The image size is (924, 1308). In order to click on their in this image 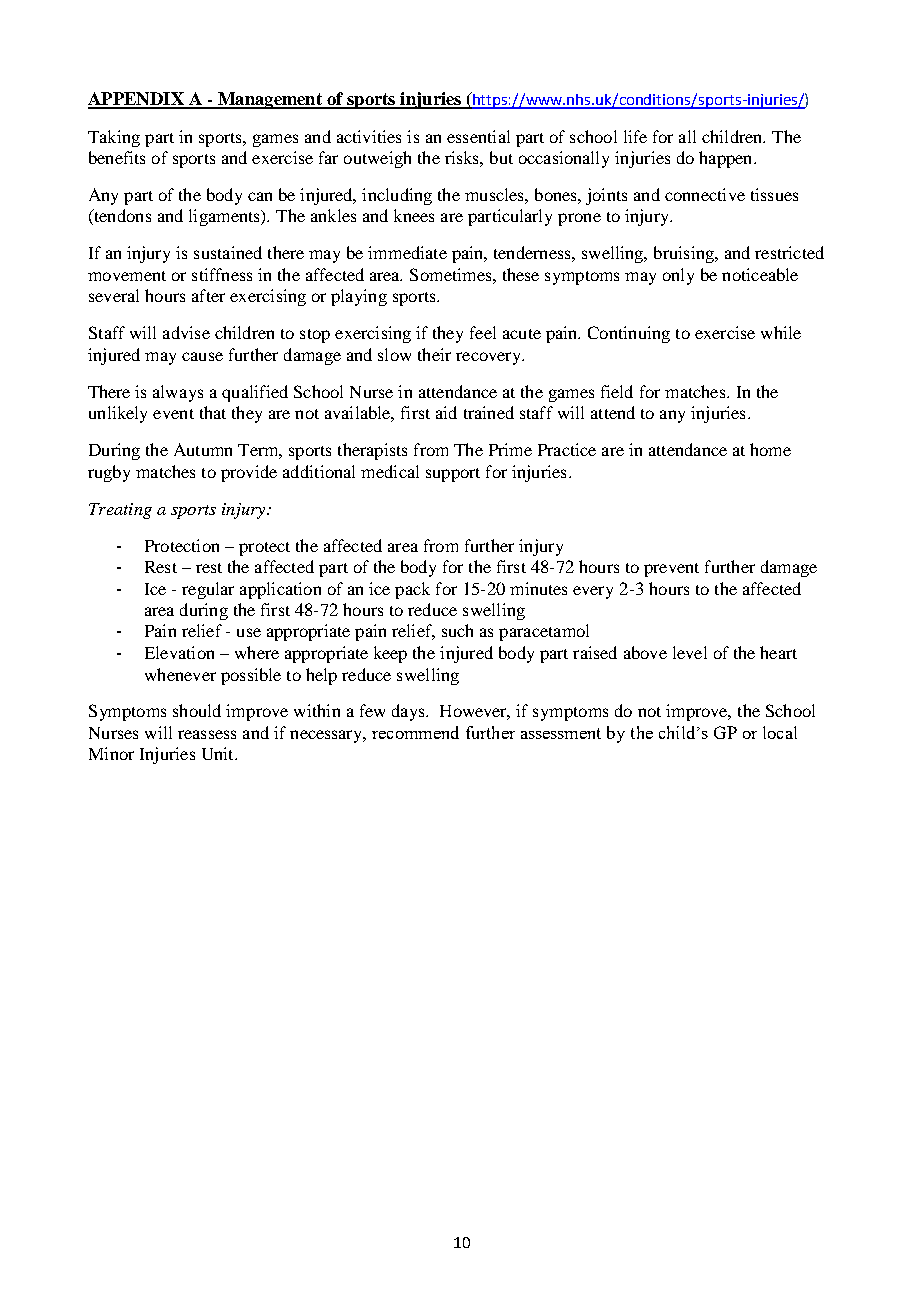, I will do `click(434, 354)`.
